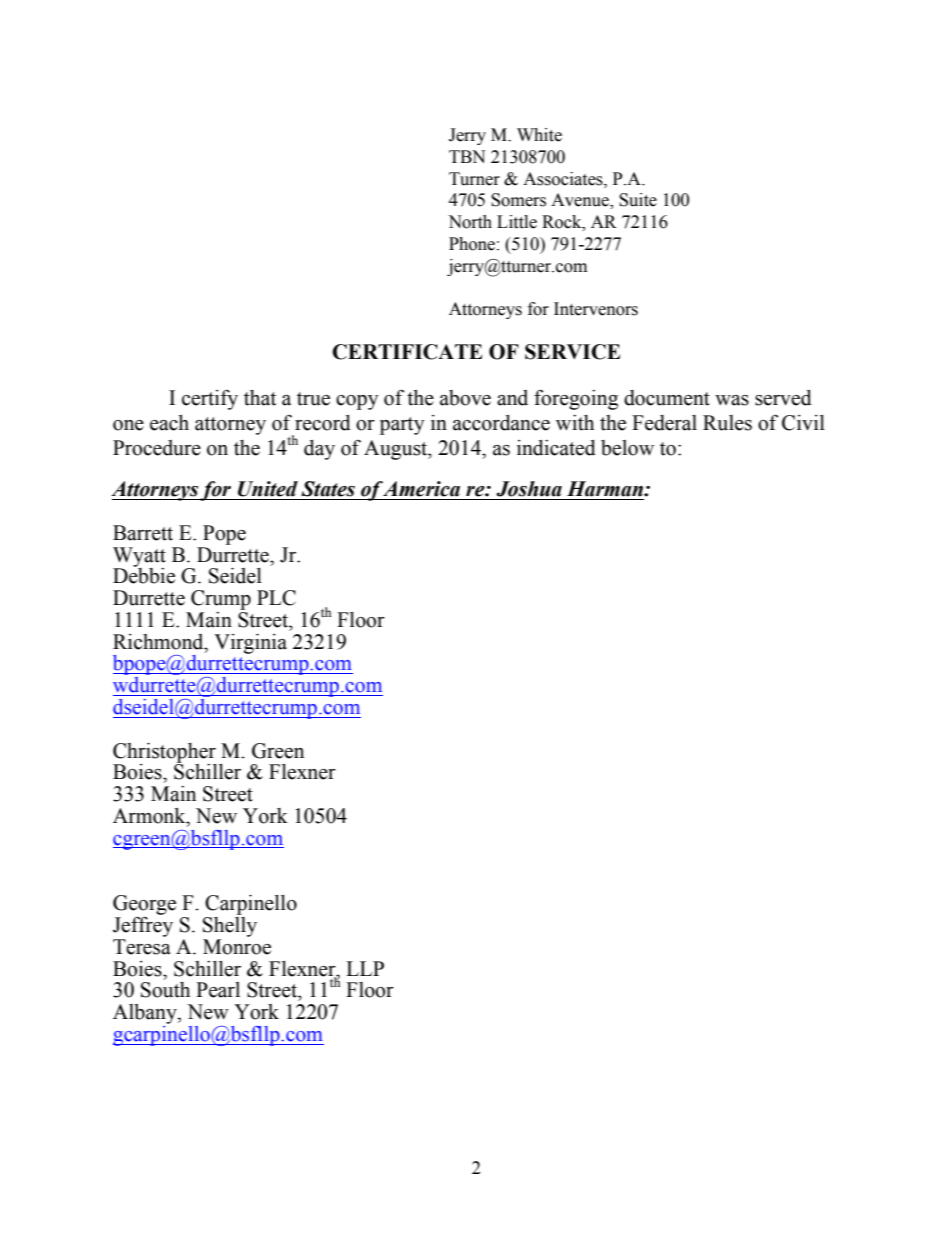  I want to click on Harman, so click(606, 489).
